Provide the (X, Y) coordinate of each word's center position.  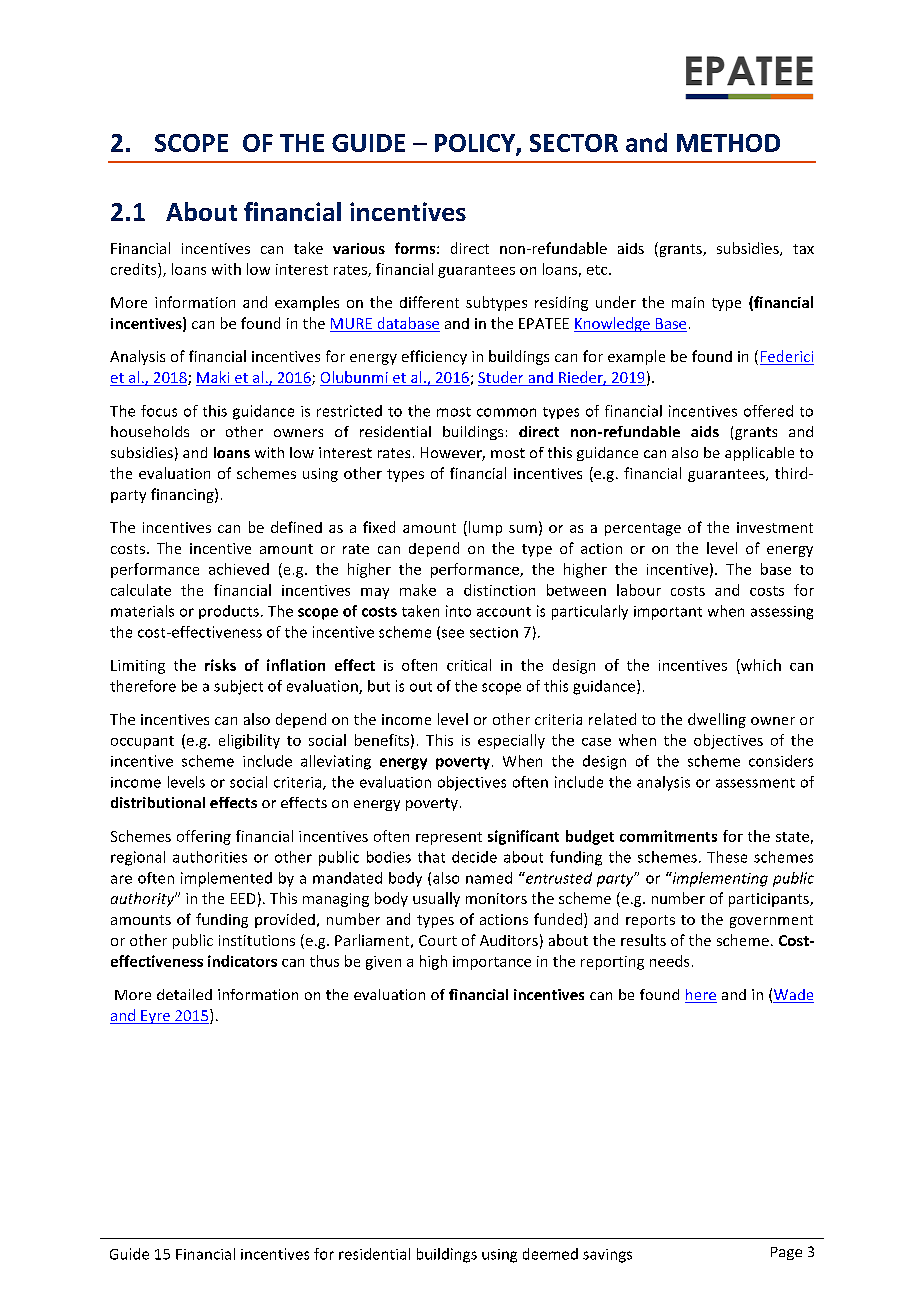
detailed (184, 994)
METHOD (728, 143)
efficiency (434, 357)
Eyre (155, 1017)
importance (492, 963)
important (668, 613)
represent (449, 838)
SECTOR (574, 143)
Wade (793, 996)
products (229, 612)
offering (204, 837)
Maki (214, 378)
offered (768, 411)
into (458, 611)
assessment (755, 783)
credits (135, 269)
